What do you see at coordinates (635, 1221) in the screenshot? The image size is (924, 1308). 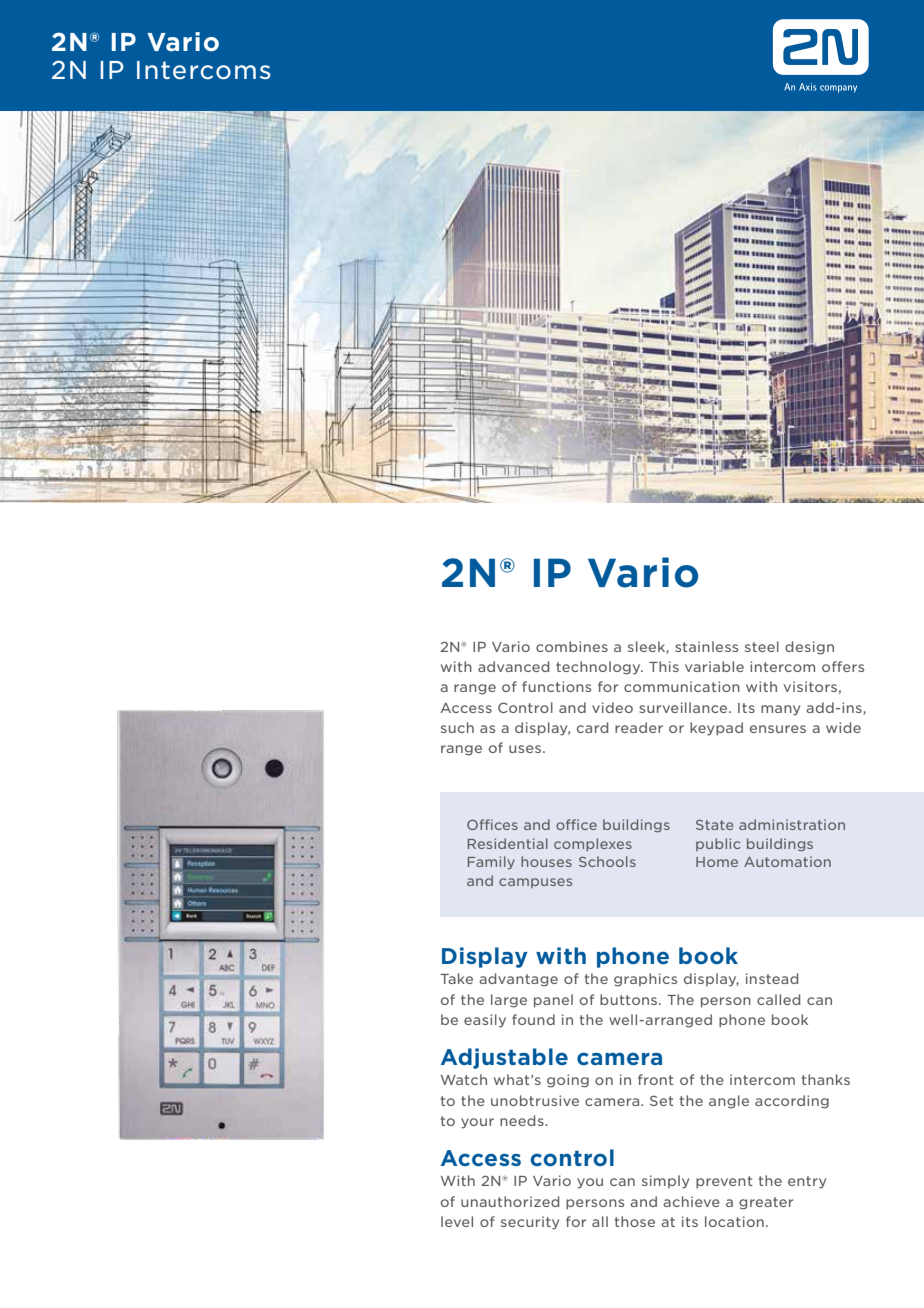 I see `those` at bounding box center [635, 1221].
